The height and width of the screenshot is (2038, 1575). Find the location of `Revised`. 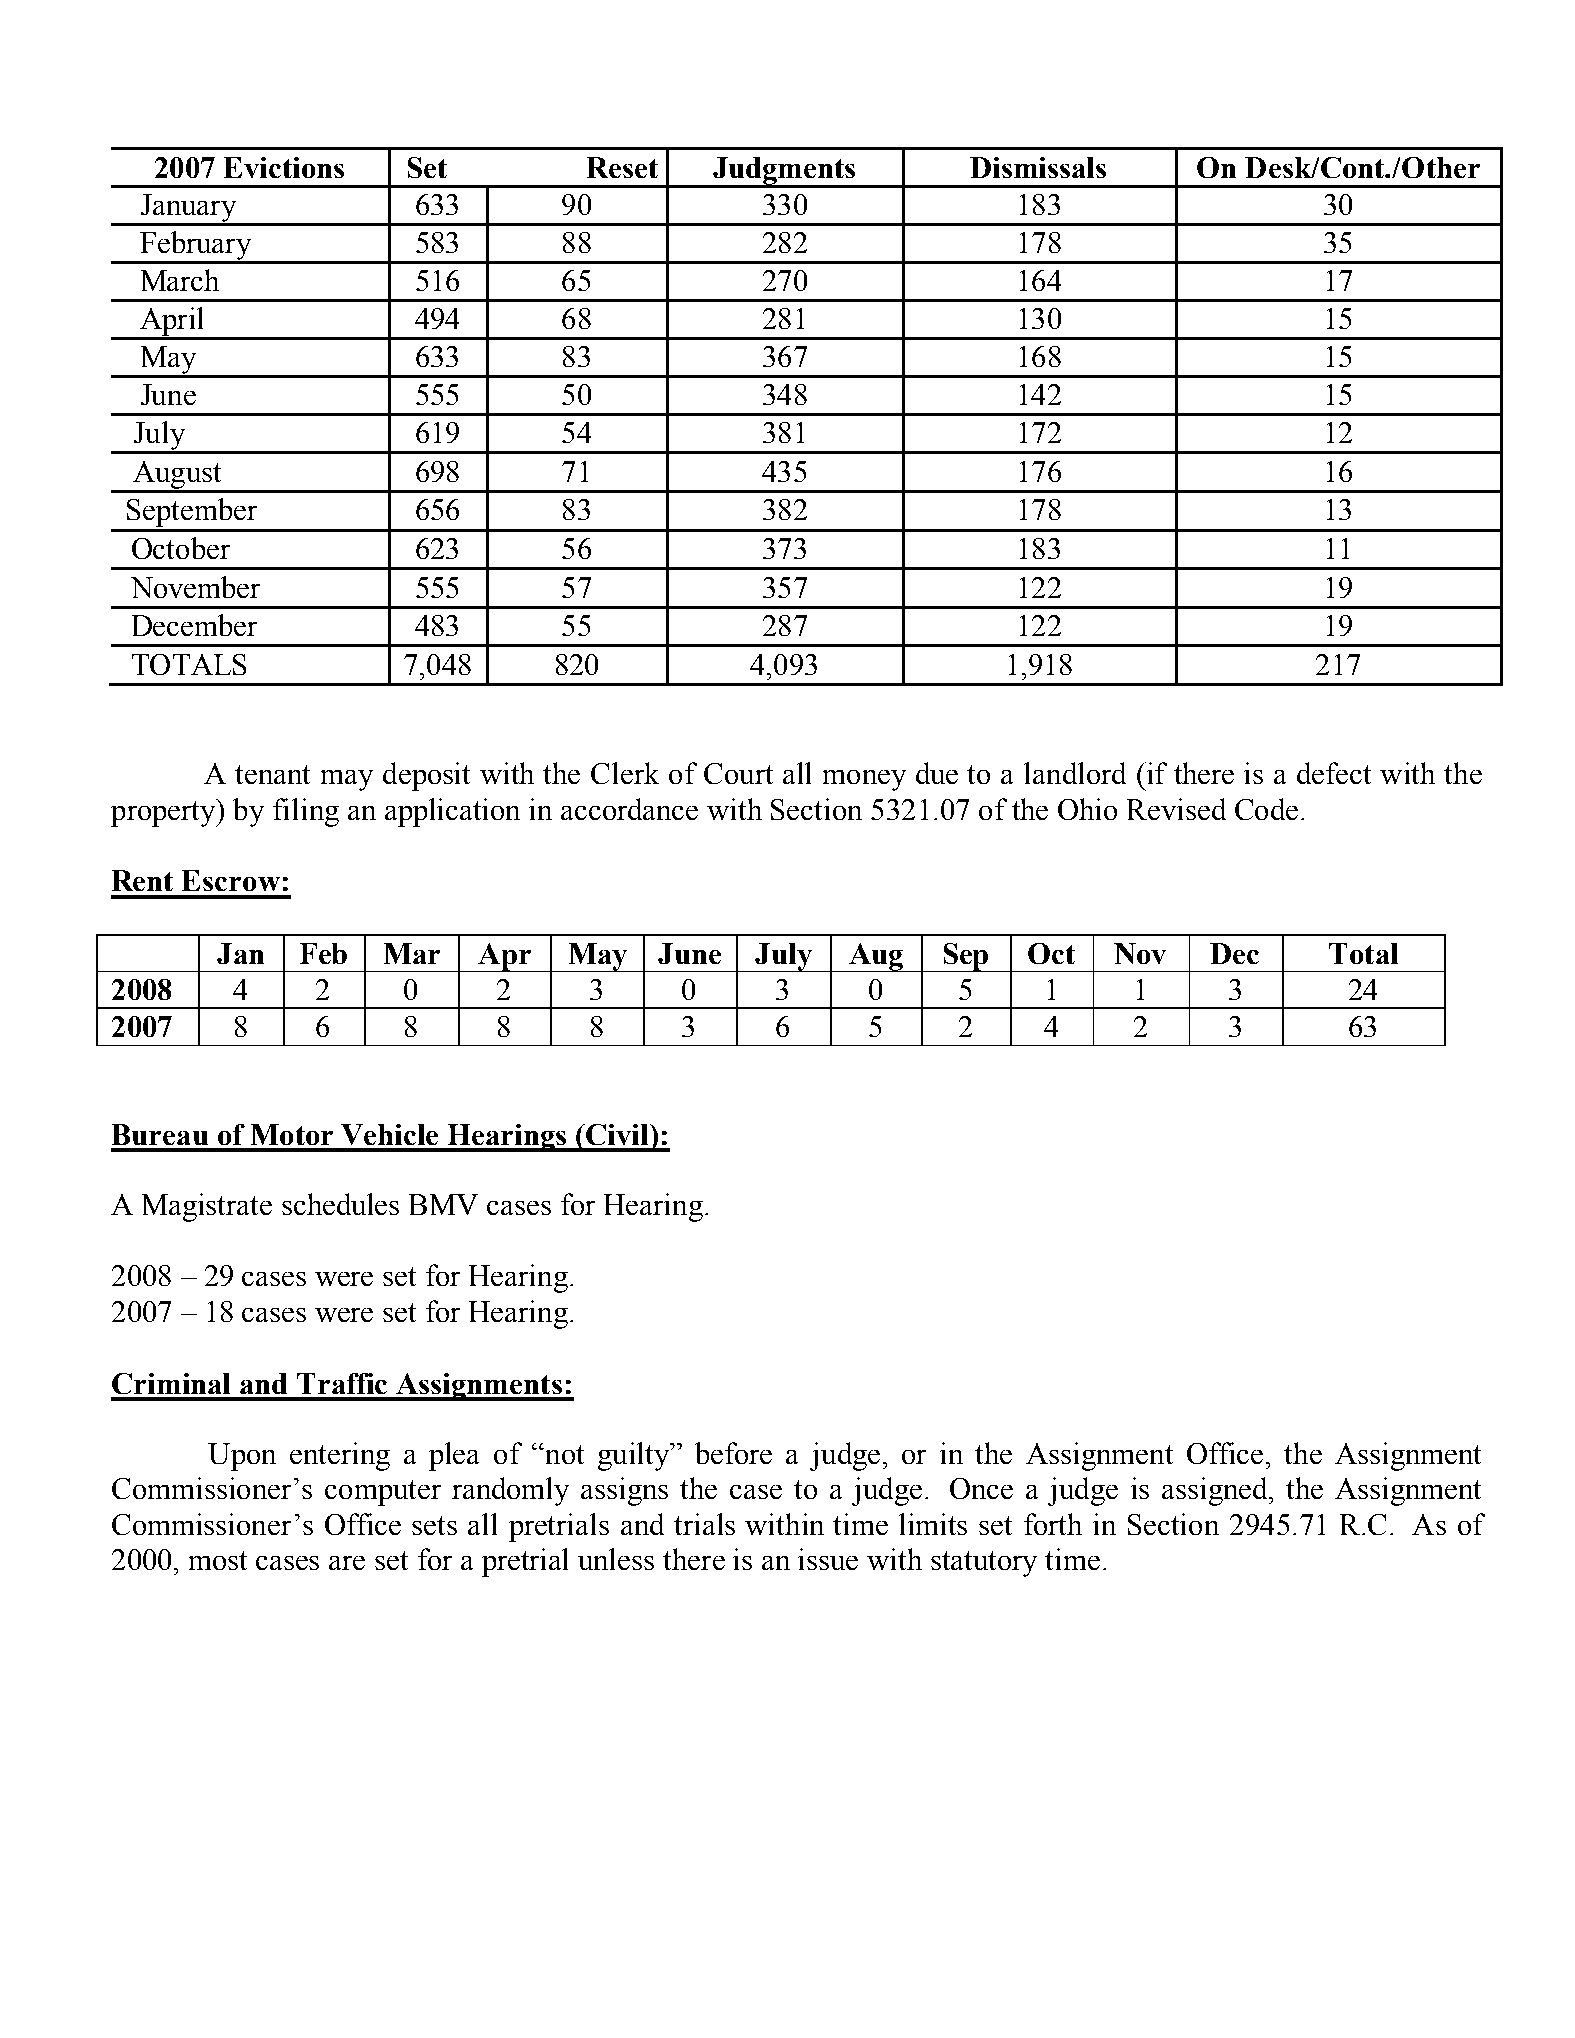

Revised is located at coordinates (1176, 809).
